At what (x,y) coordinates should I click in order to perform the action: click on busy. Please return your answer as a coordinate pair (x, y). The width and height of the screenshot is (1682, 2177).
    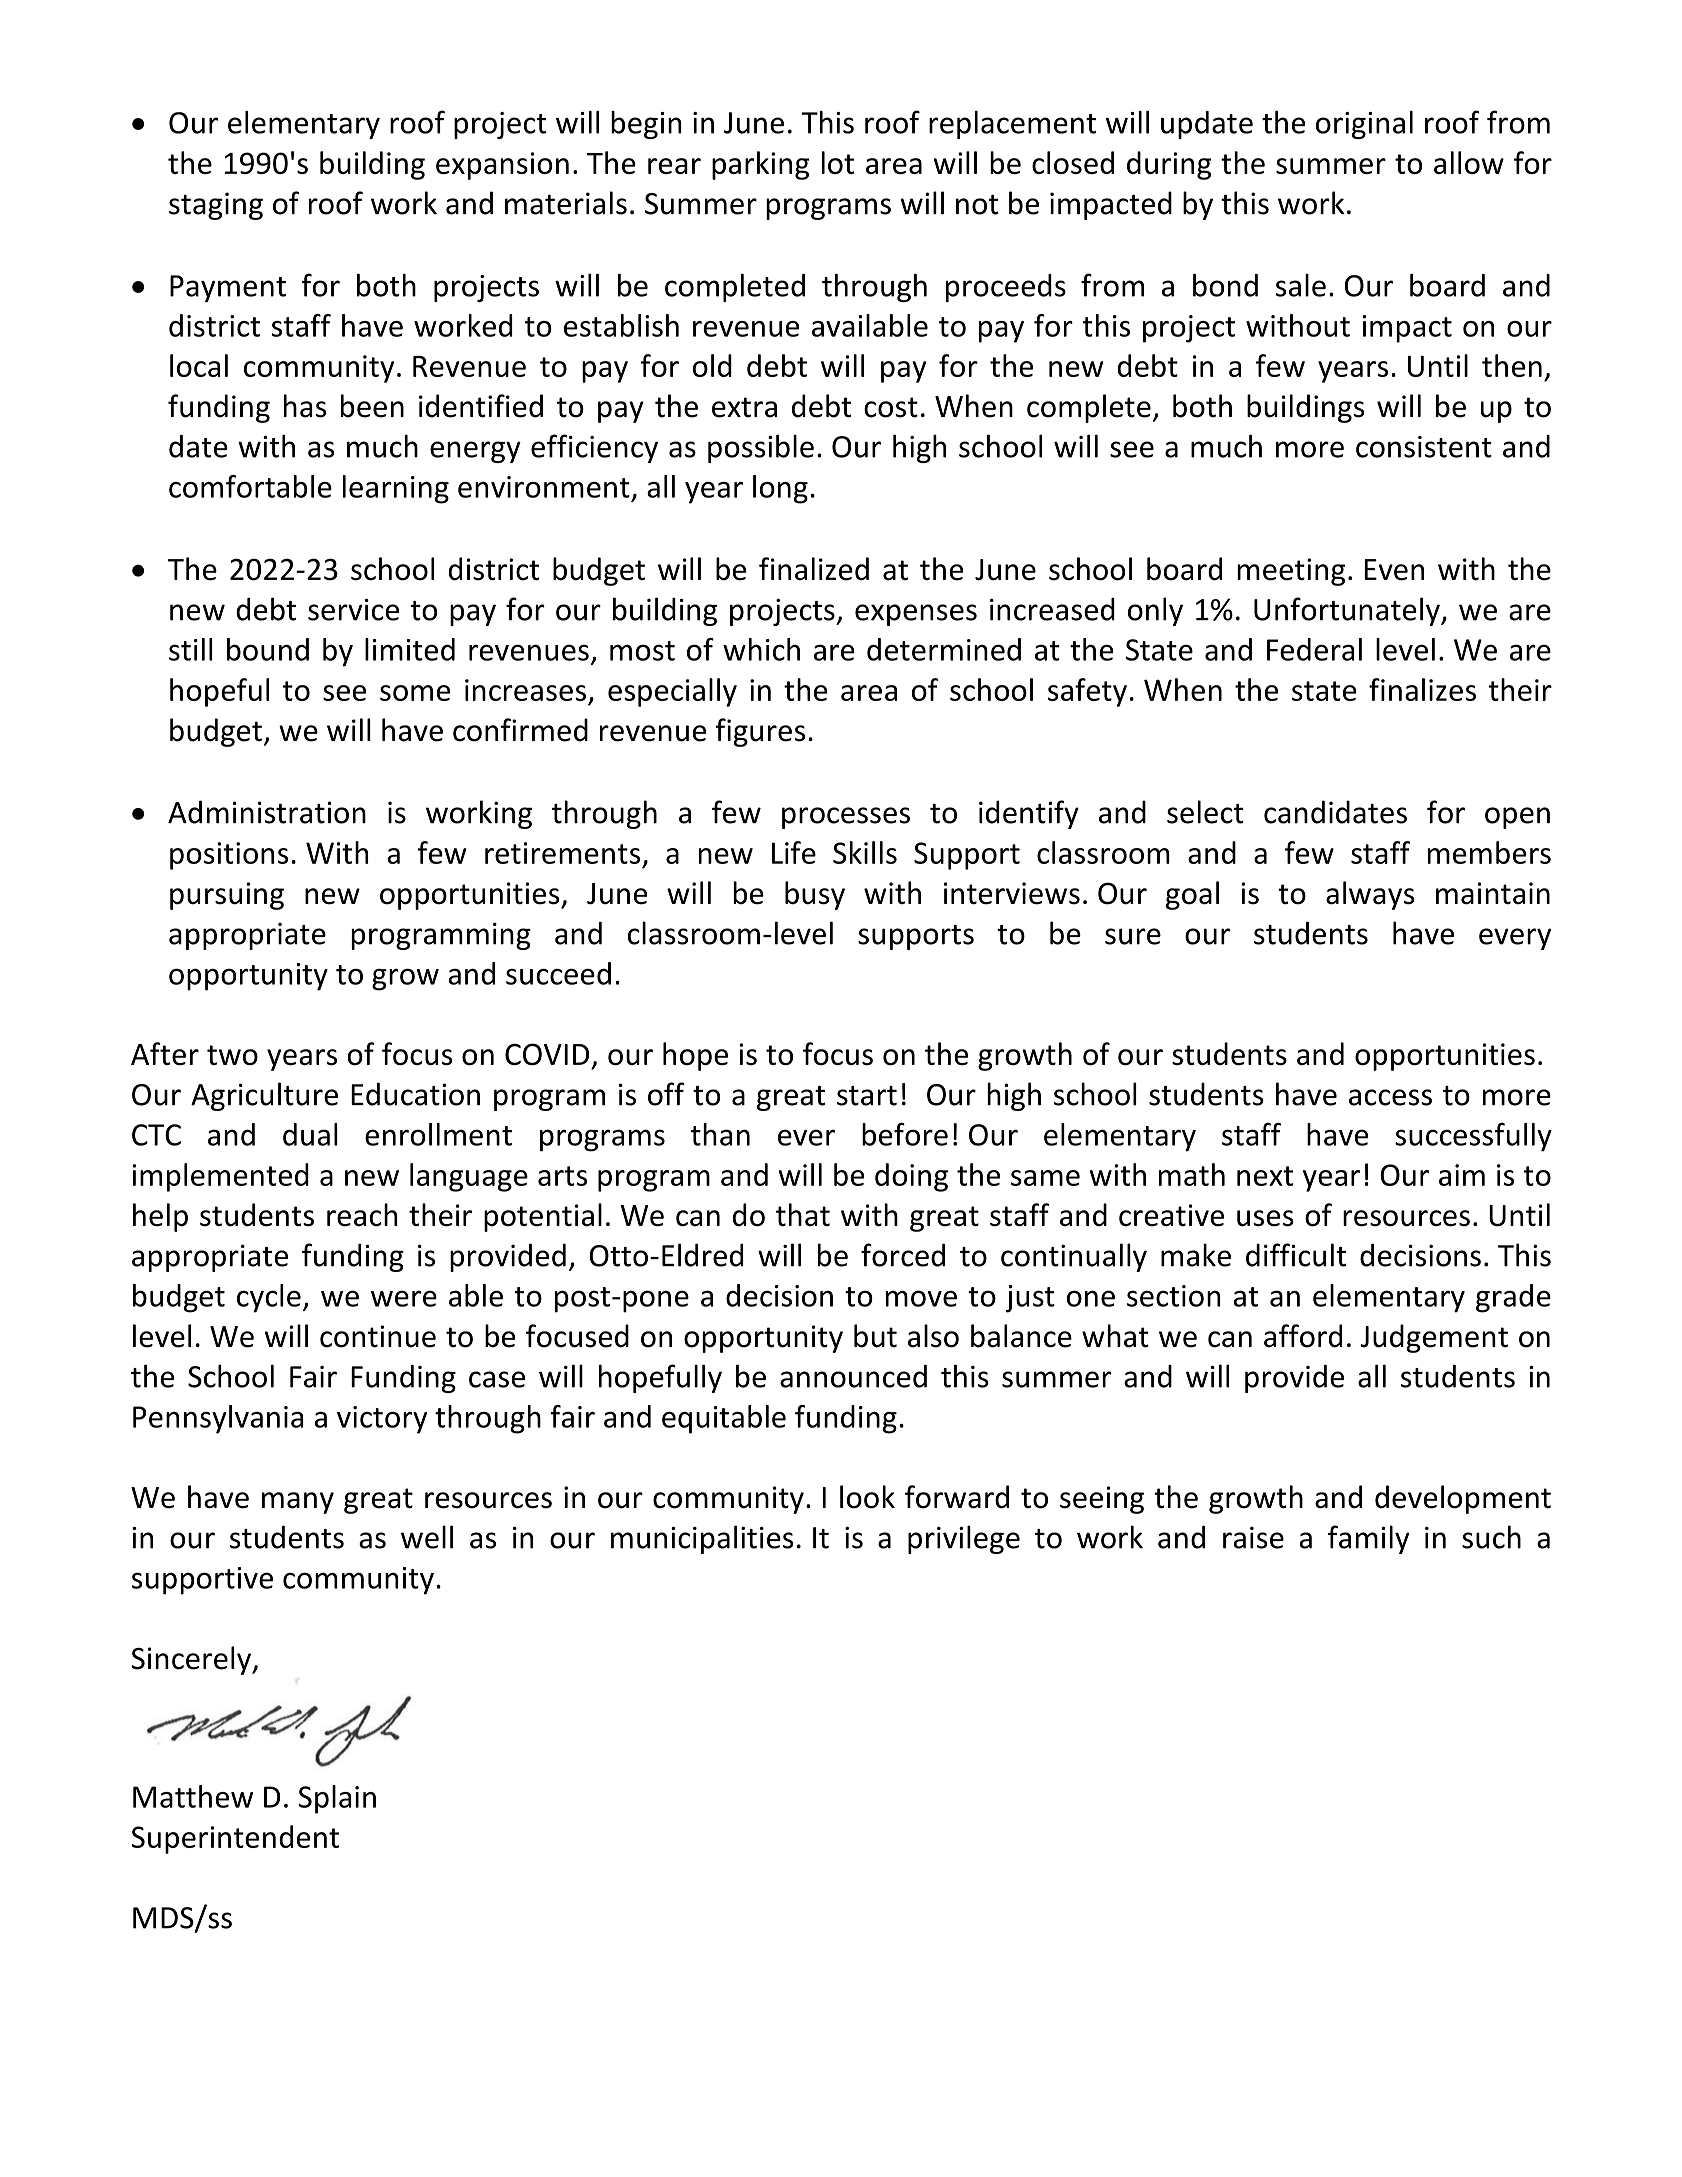
    Looking at the image, I should click on (815, 895).
